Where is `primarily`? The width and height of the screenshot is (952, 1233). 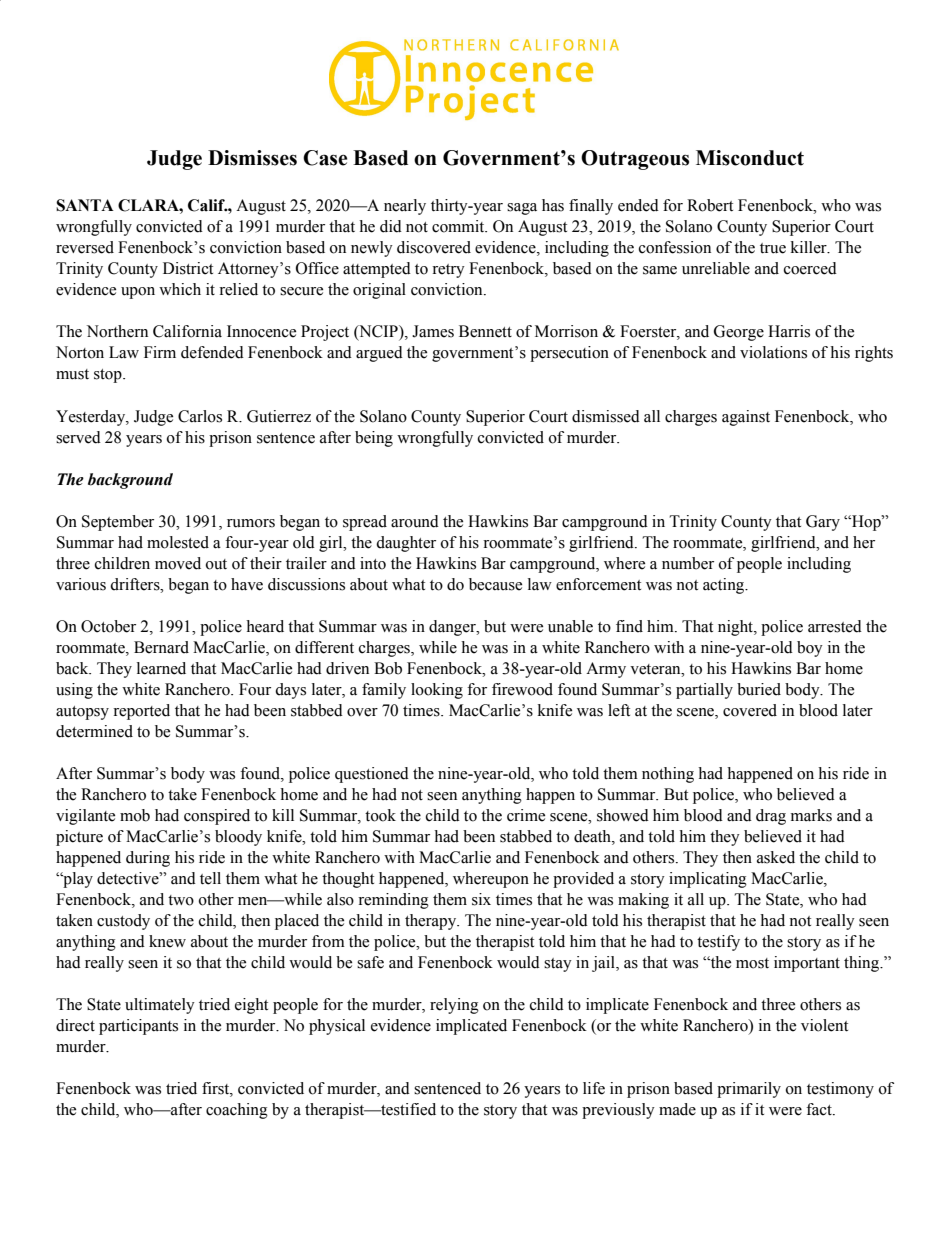 primarily is located at coordinates (749, 1090).
